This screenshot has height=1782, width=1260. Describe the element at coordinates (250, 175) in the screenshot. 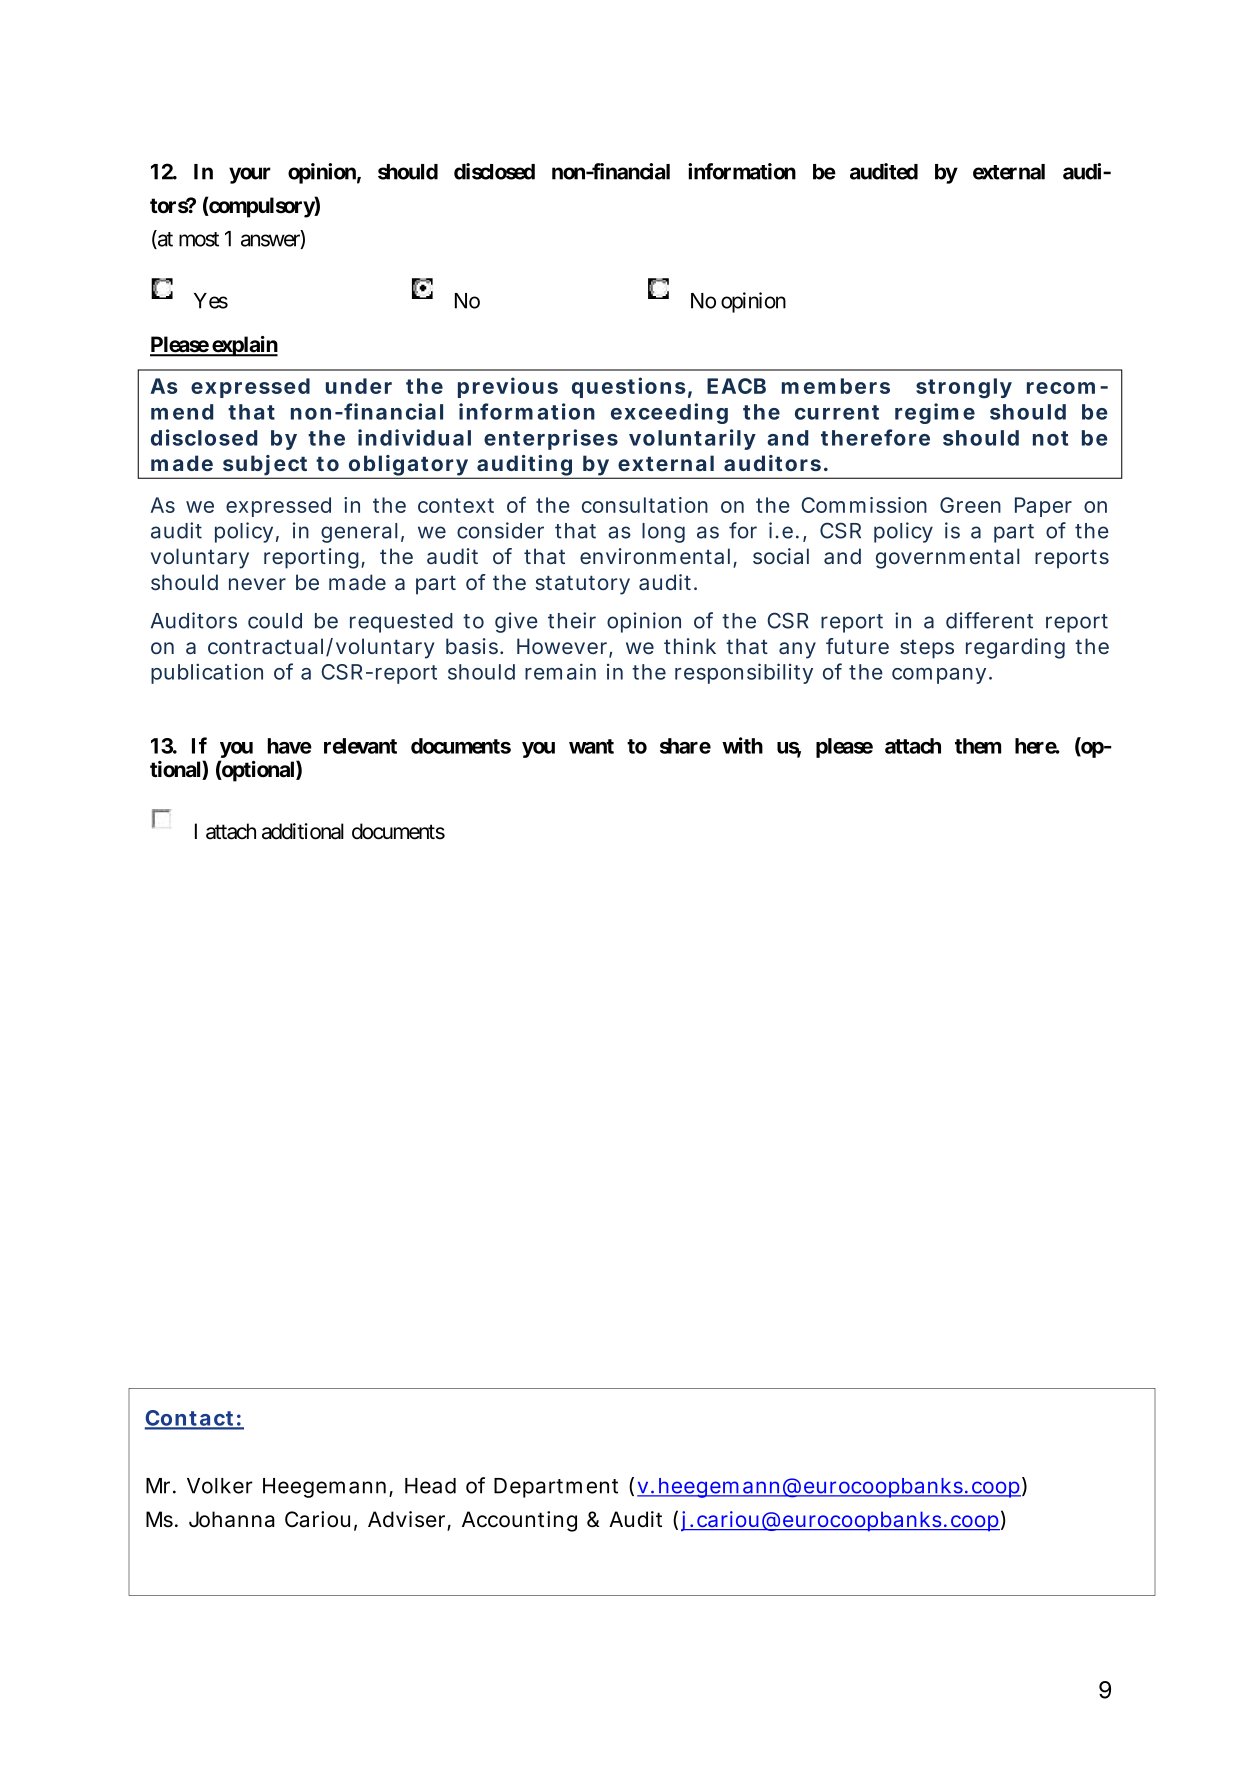

I see `your` at that location.
